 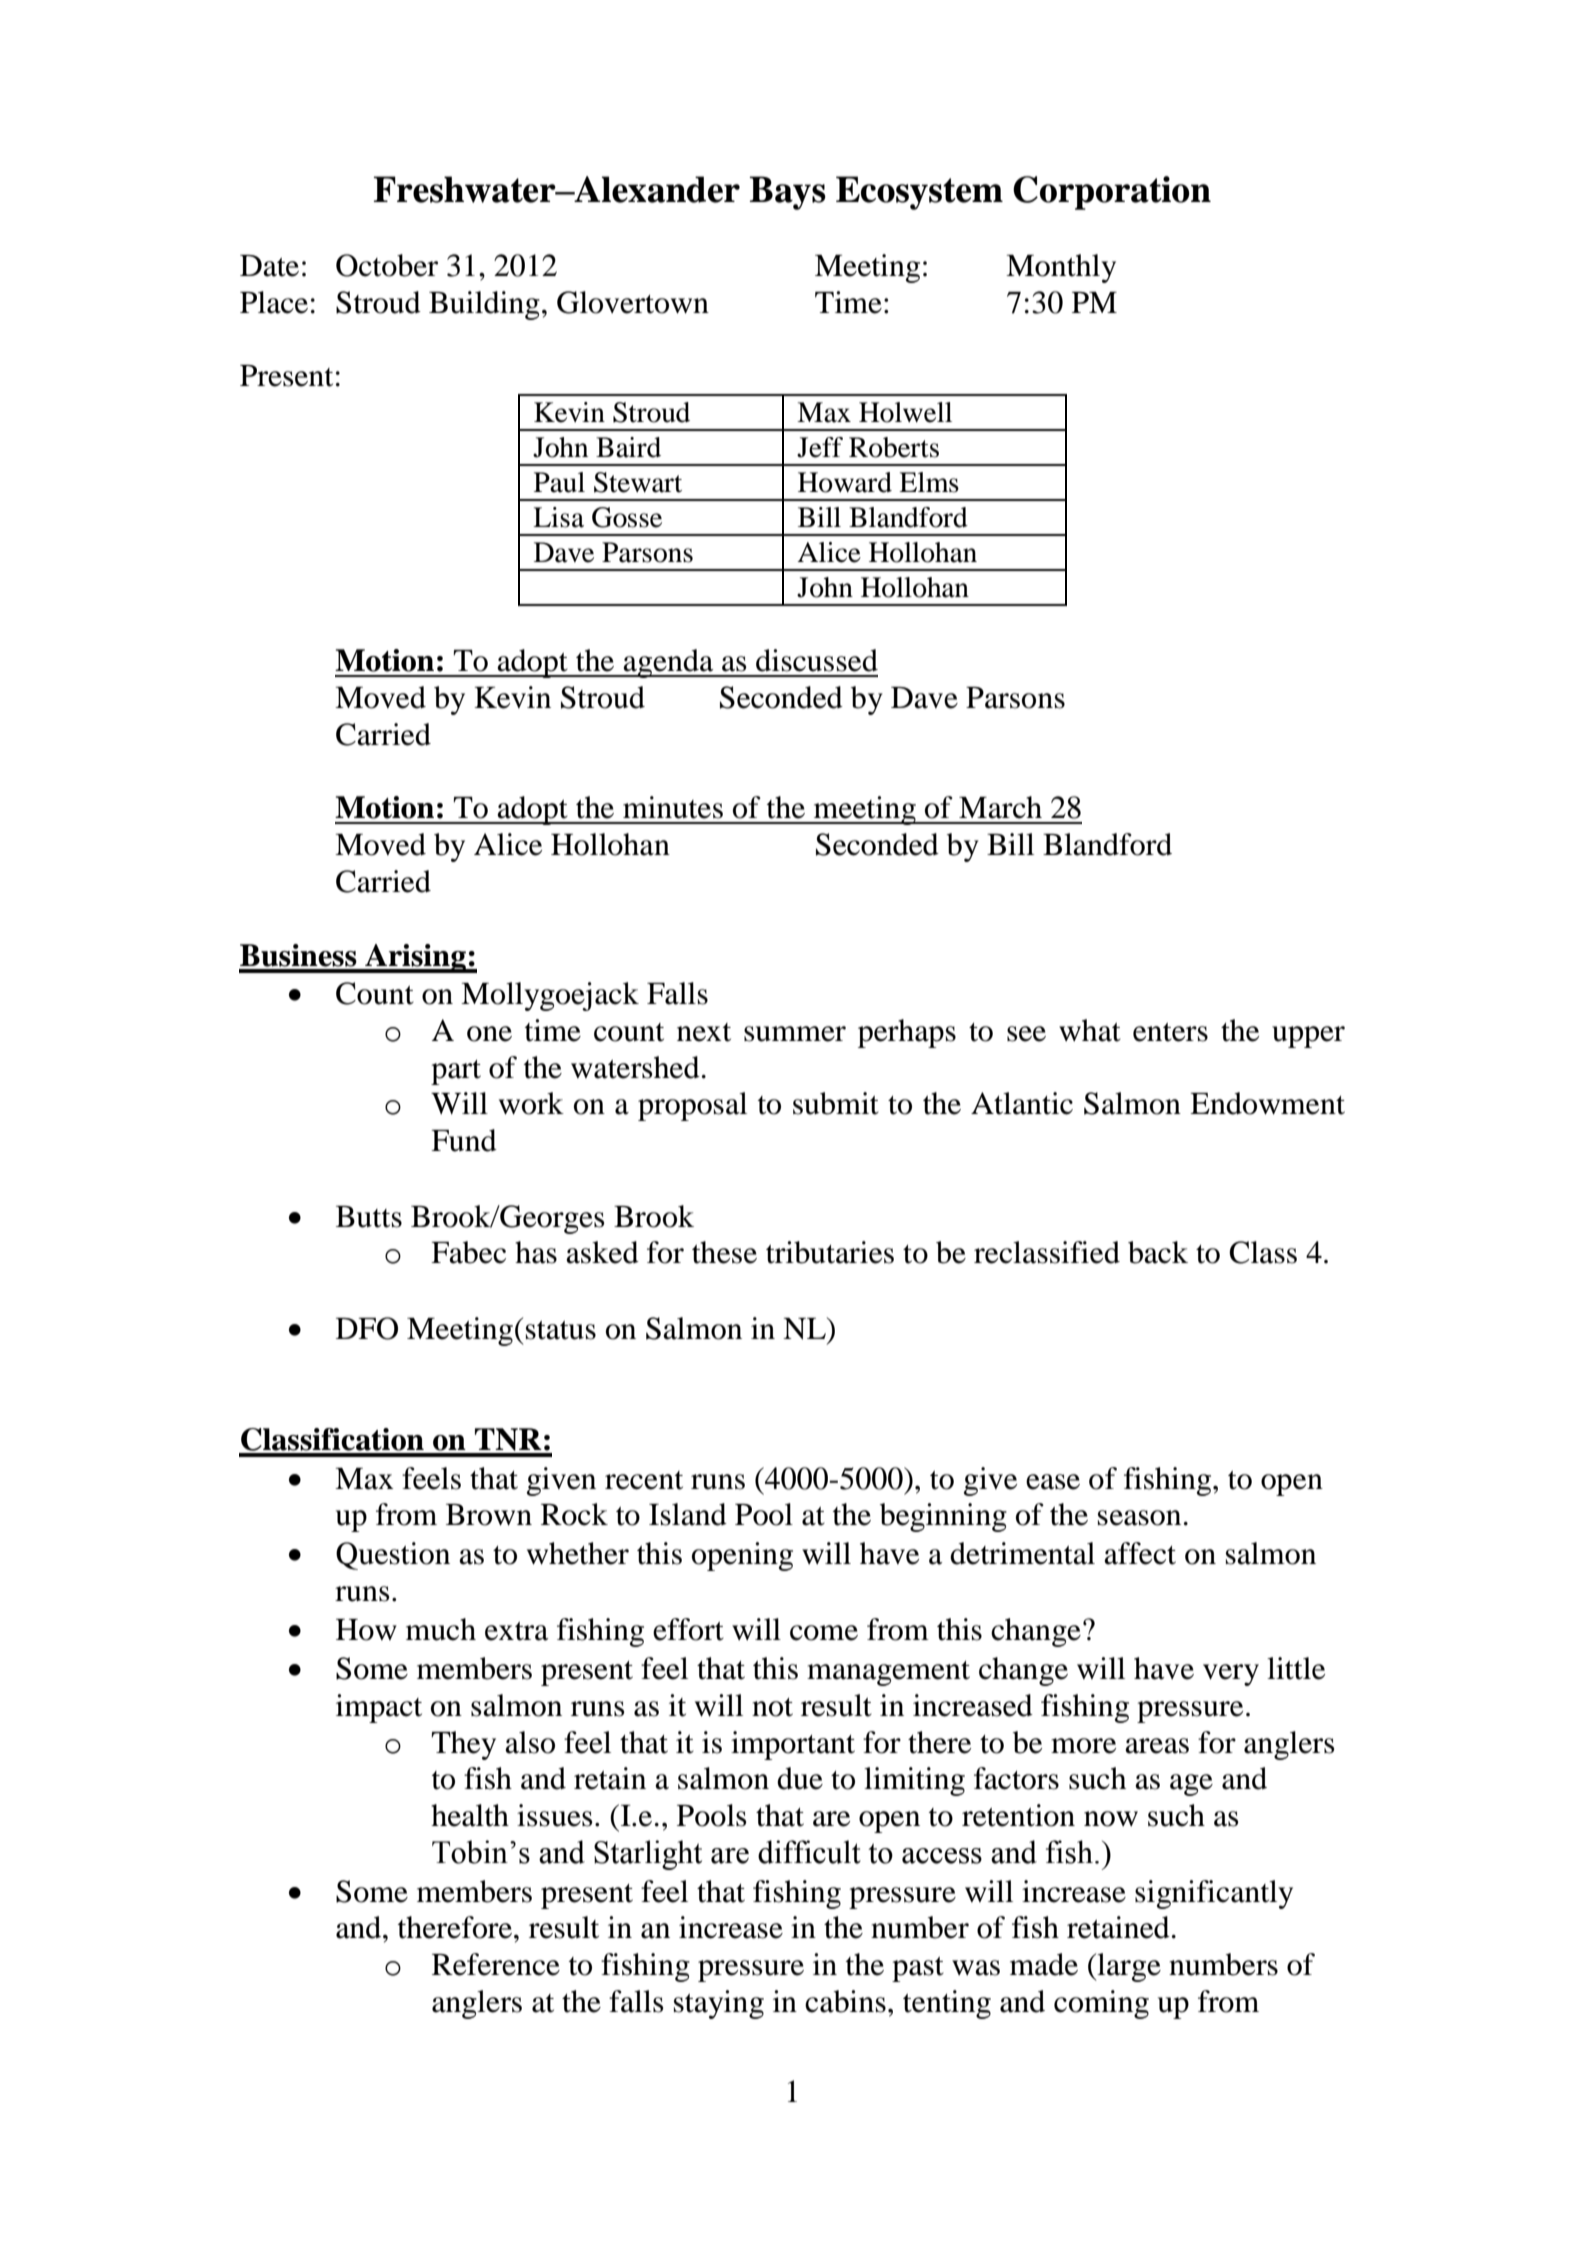 I want to click on Arising, so click(x=415, y=958).
